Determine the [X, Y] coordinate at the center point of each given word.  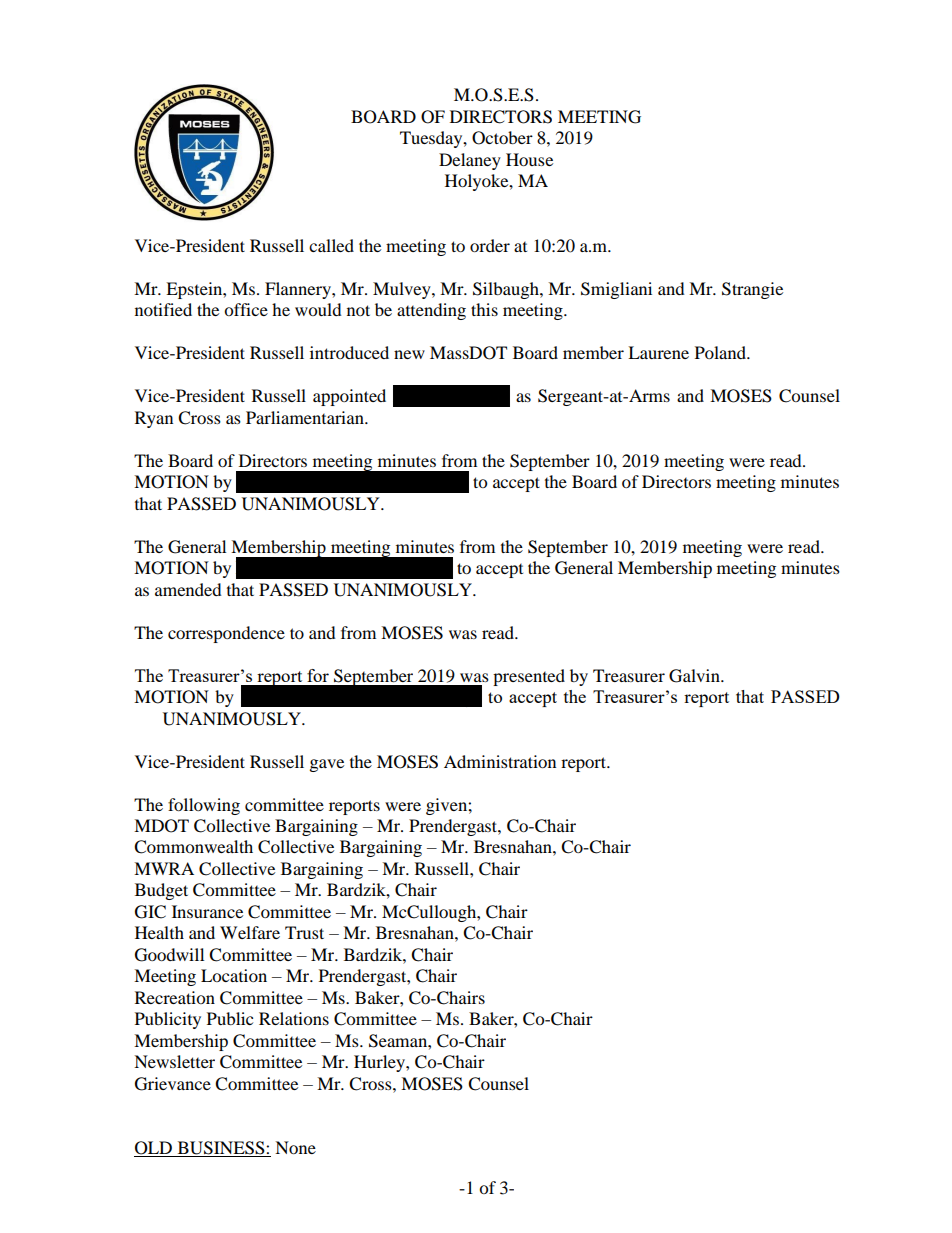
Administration [500, 761]
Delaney [470, 161]
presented [529, 677]
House [529, 159]
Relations [294, 1018]
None [295, 1147]
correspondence [226, 634]
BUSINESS [221, 1149]
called [331, 245]
